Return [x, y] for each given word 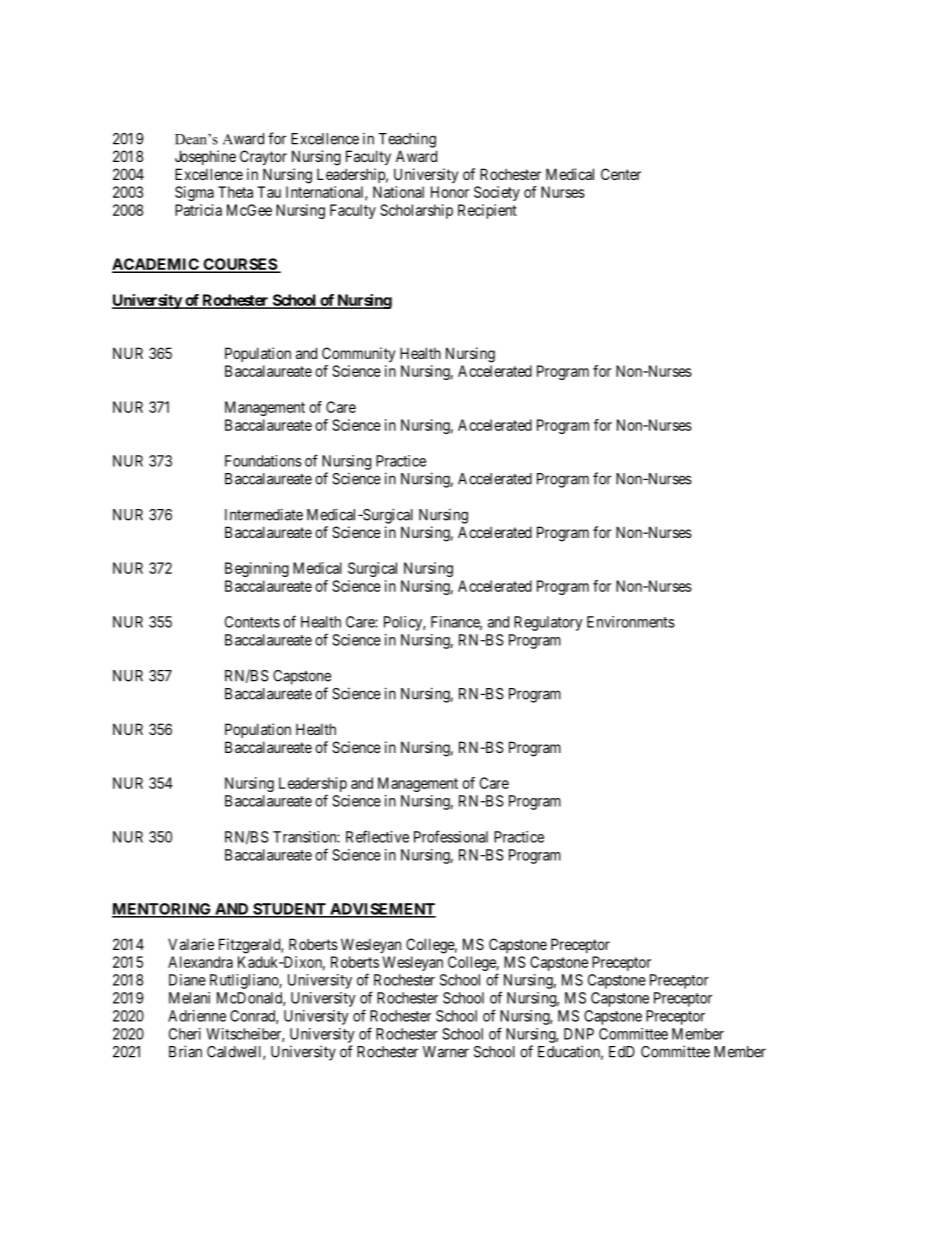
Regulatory [548, 623]
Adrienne [197, 1016]
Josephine [205, 157]
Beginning [257, 569]
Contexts [252, 622]
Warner [446, 1052]
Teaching [407, 140]
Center [621, 174]
